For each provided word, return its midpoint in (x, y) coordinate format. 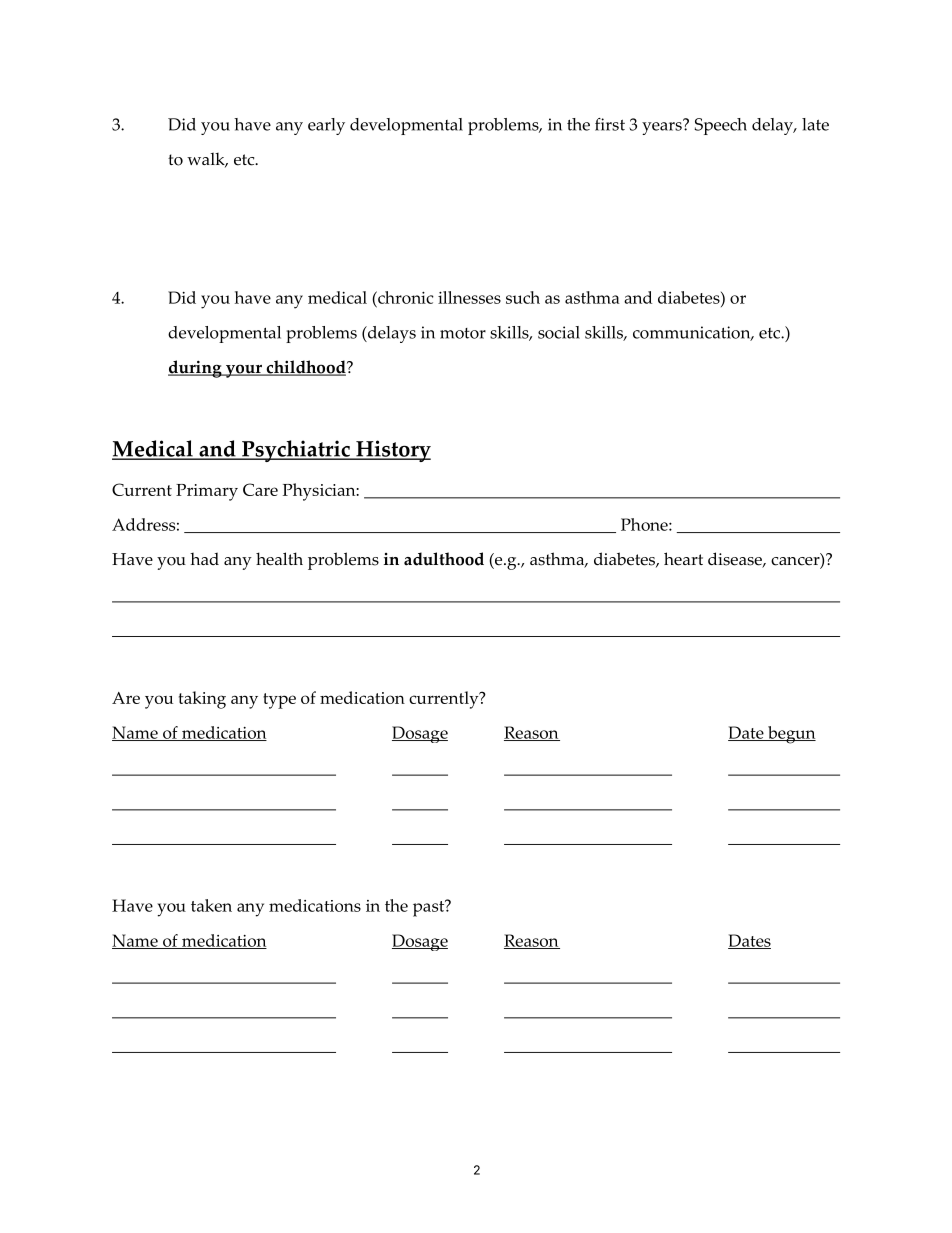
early (326, 126)
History (392, 451)
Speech (721, 126)
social (559, 332)
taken (211, 905)
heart (683, 559)
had (204, 558)
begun (791, 735)
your (243, 371)
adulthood (444, 559)
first (610, 124)
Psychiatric (296, 451)
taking (202, 700)
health (279, 559)
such (523, 297)
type (279, 701)
